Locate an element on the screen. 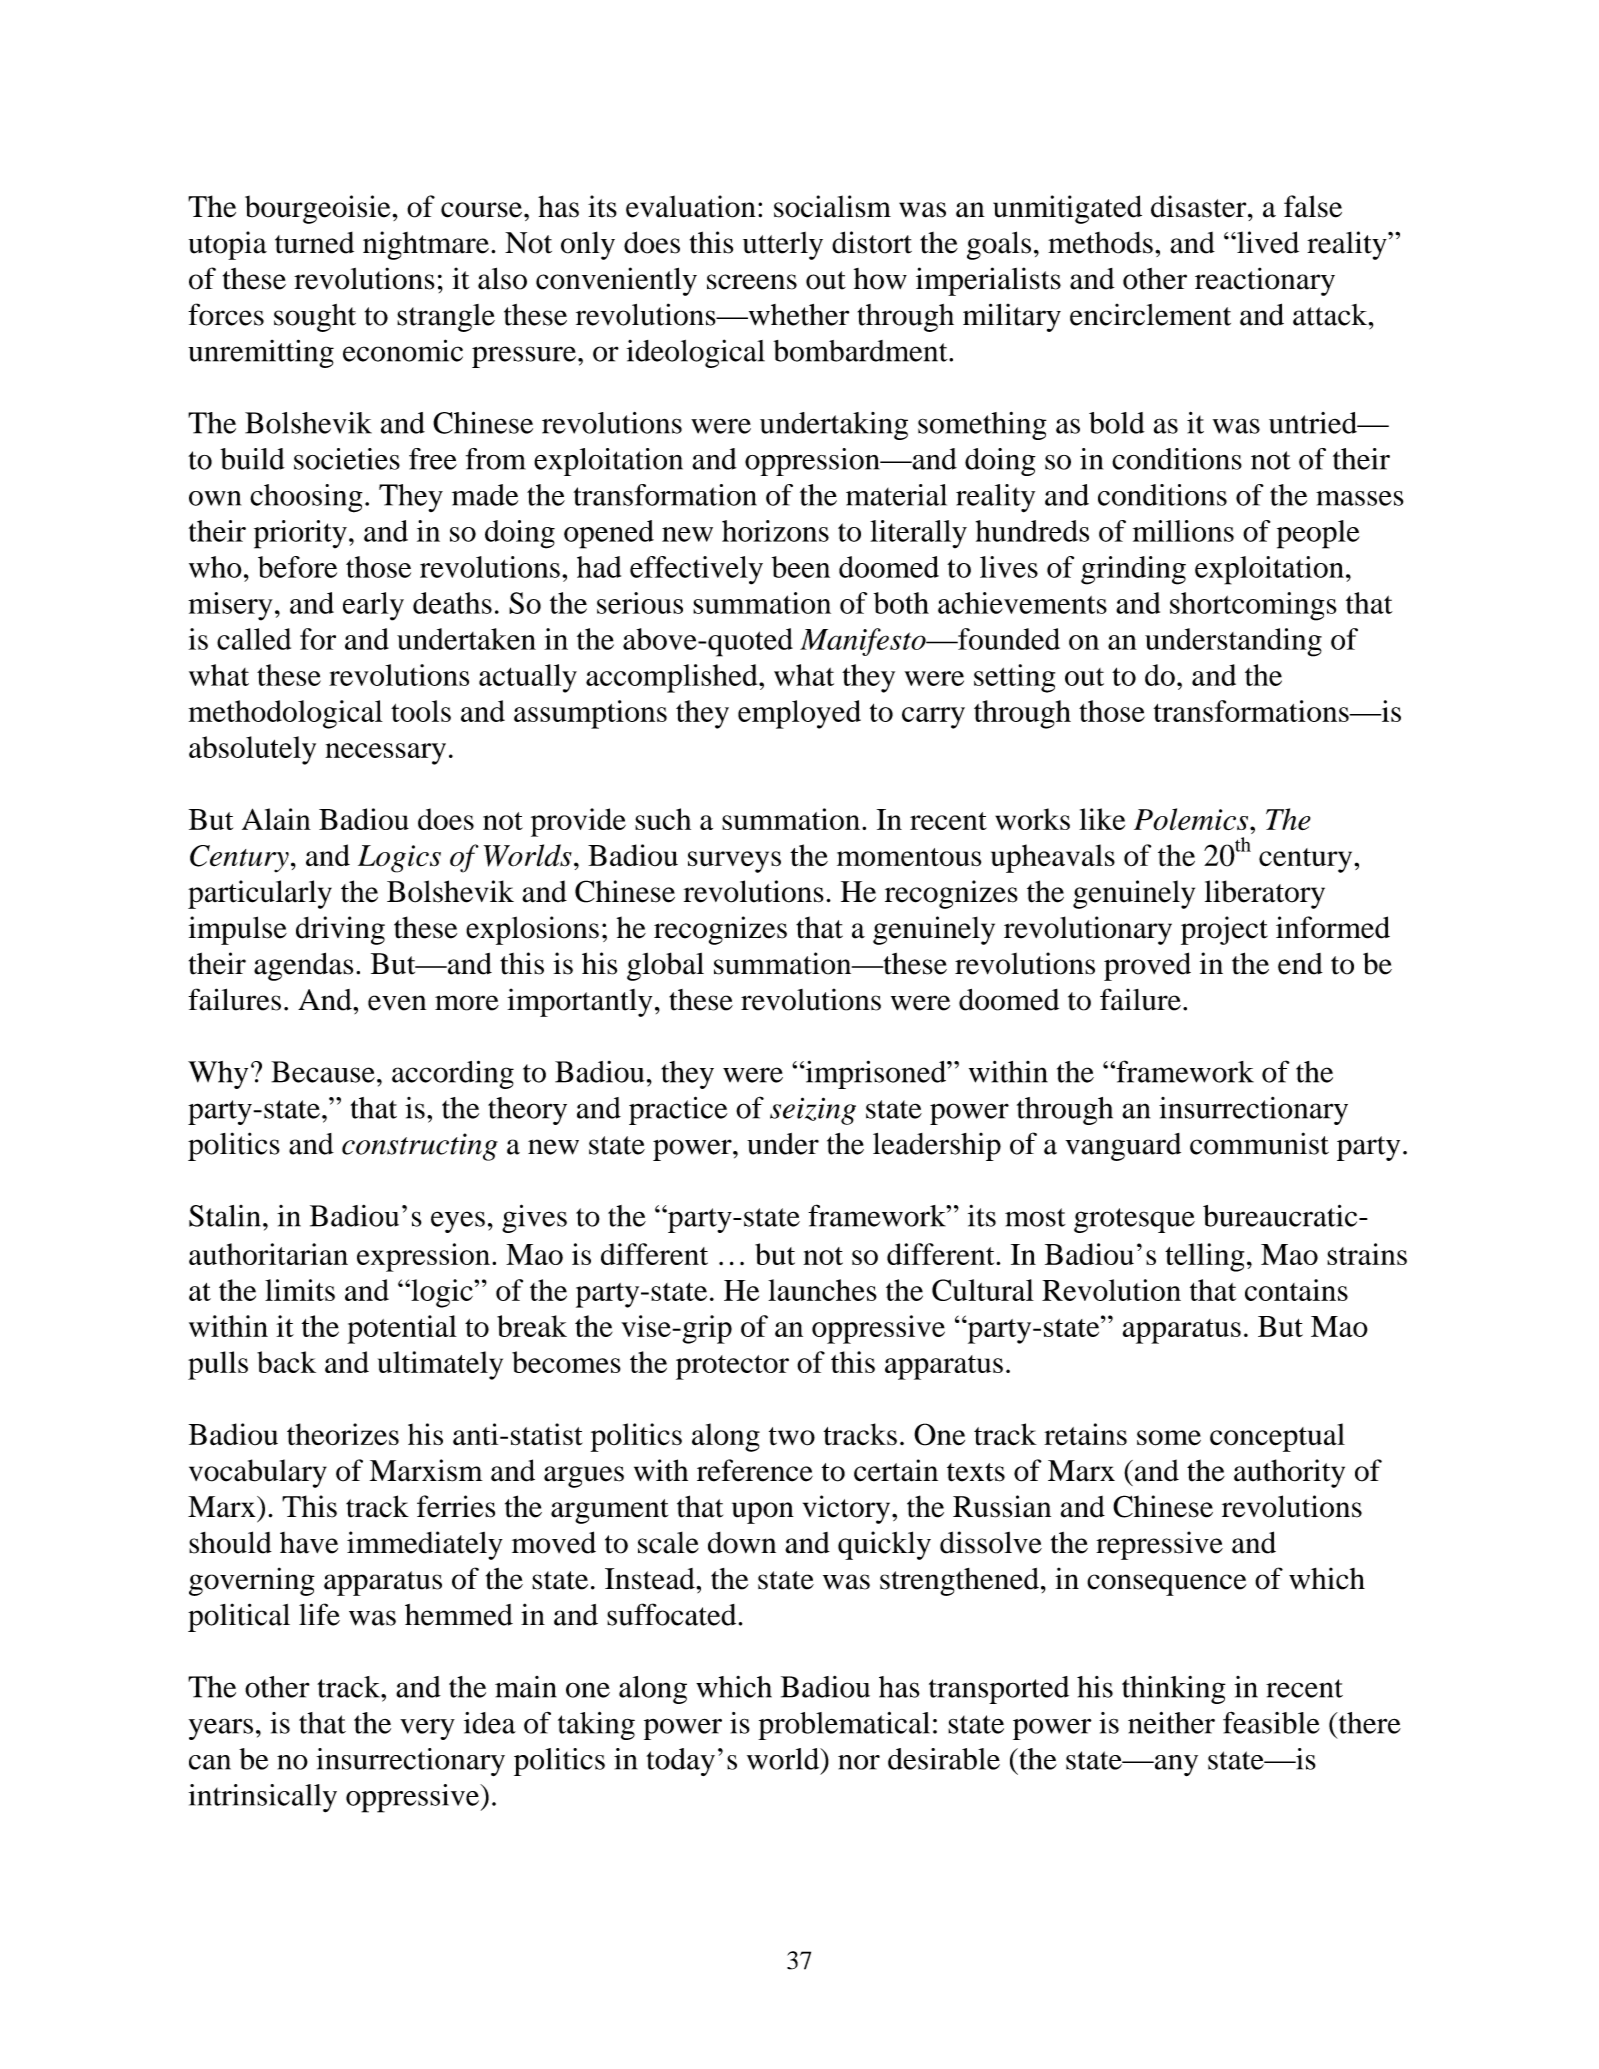 Image resolution: width=1599 pixels, height=2069 pixels. employed is located at coordinates (799, 714).
